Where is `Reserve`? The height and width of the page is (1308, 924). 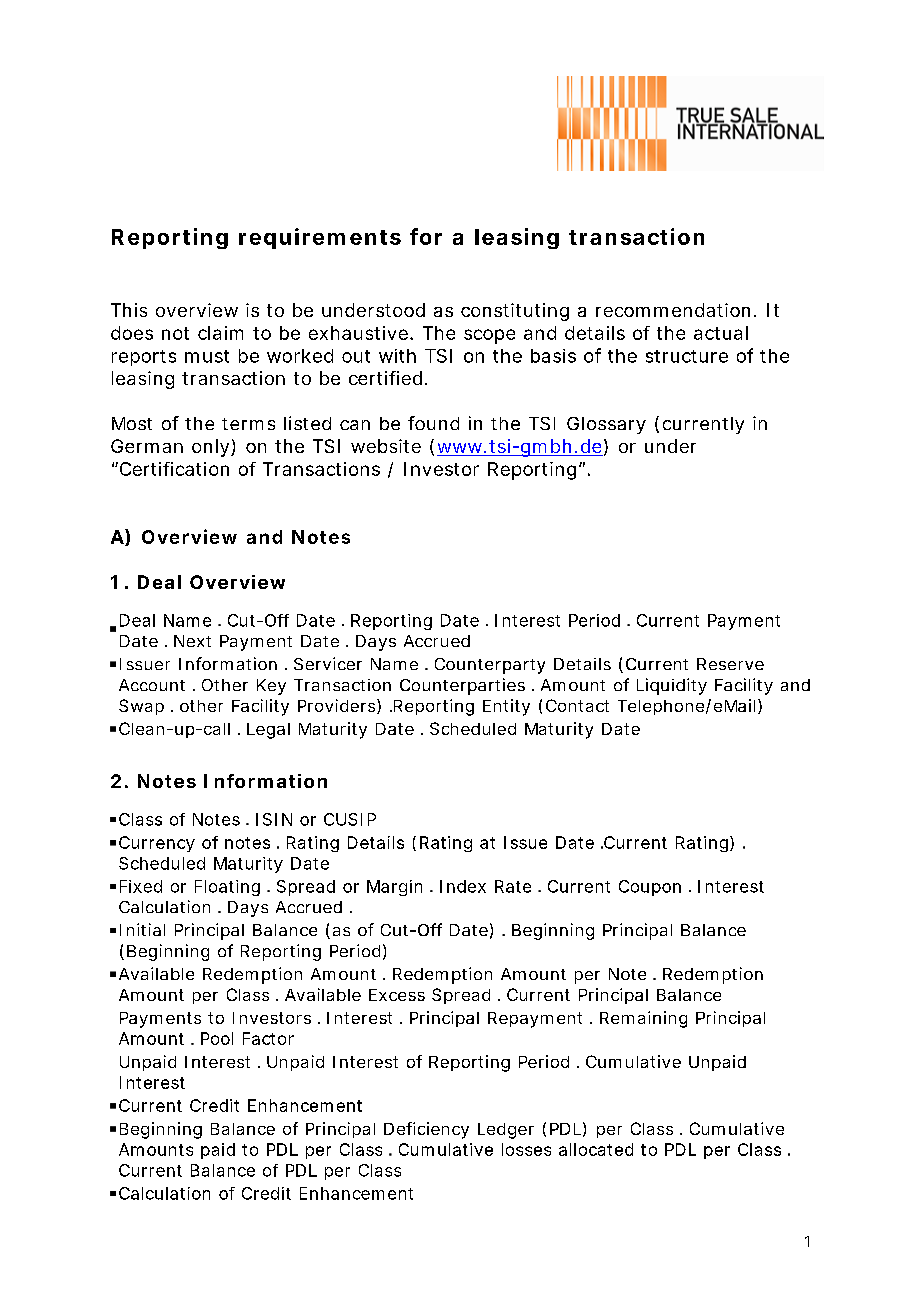
Reserve is located at coordinates (730, 664).
